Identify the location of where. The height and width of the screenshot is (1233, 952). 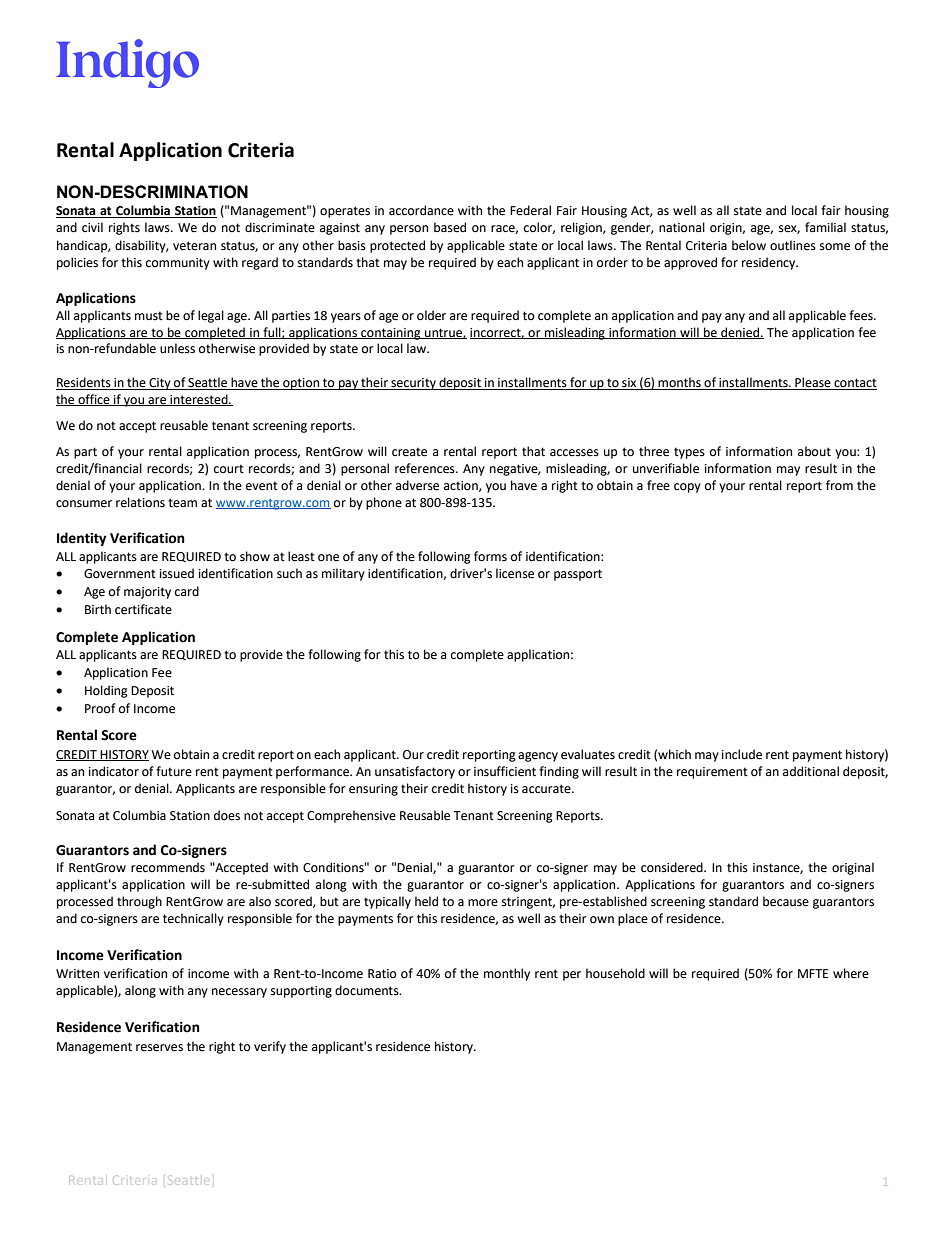
(851, 973).
